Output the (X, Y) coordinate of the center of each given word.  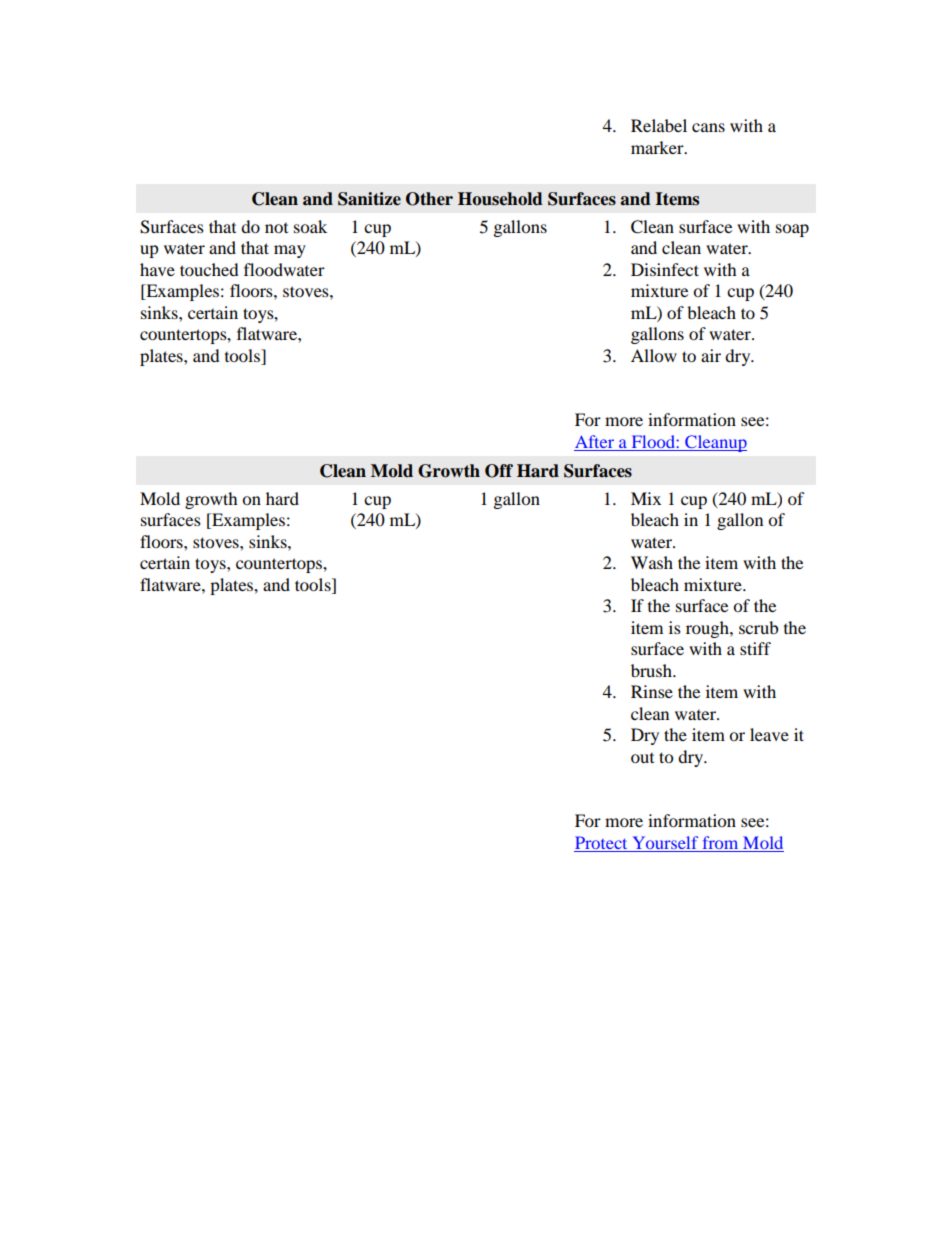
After (595, 443)
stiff (755, 648)
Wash (652, 562)
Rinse (652, 691)
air (711, 355)
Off (499, 471)
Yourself (665, 842)
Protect (601, 842)
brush (652, 670)
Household (500, 199)
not (276, 228)
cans (708, 127)
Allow (654, 355)
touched (209, 269)
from (720, 842)
